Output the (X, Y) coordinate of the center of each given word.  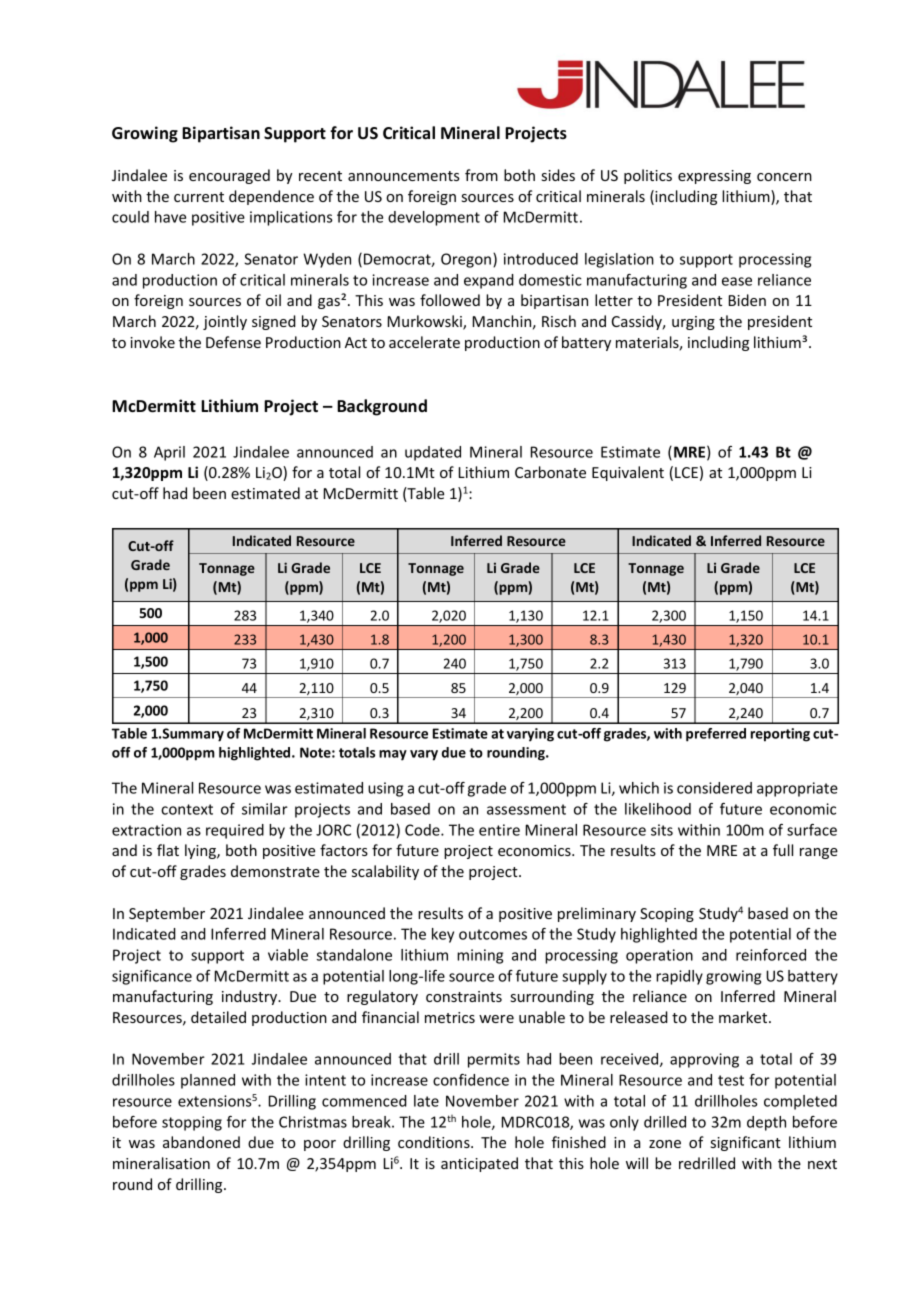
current (199, 197)
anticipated (479, 1164)
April (169, 453)
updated (433, 453)
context (187, 809)
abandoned (201, 1142)
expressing (714, 177)
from (481, 175)
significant (745, 1143)
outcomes (493, 934)
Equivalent (628, 473)
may (393, 755)
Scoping (667, 915)
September (167, 914)
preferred (716, 735)
